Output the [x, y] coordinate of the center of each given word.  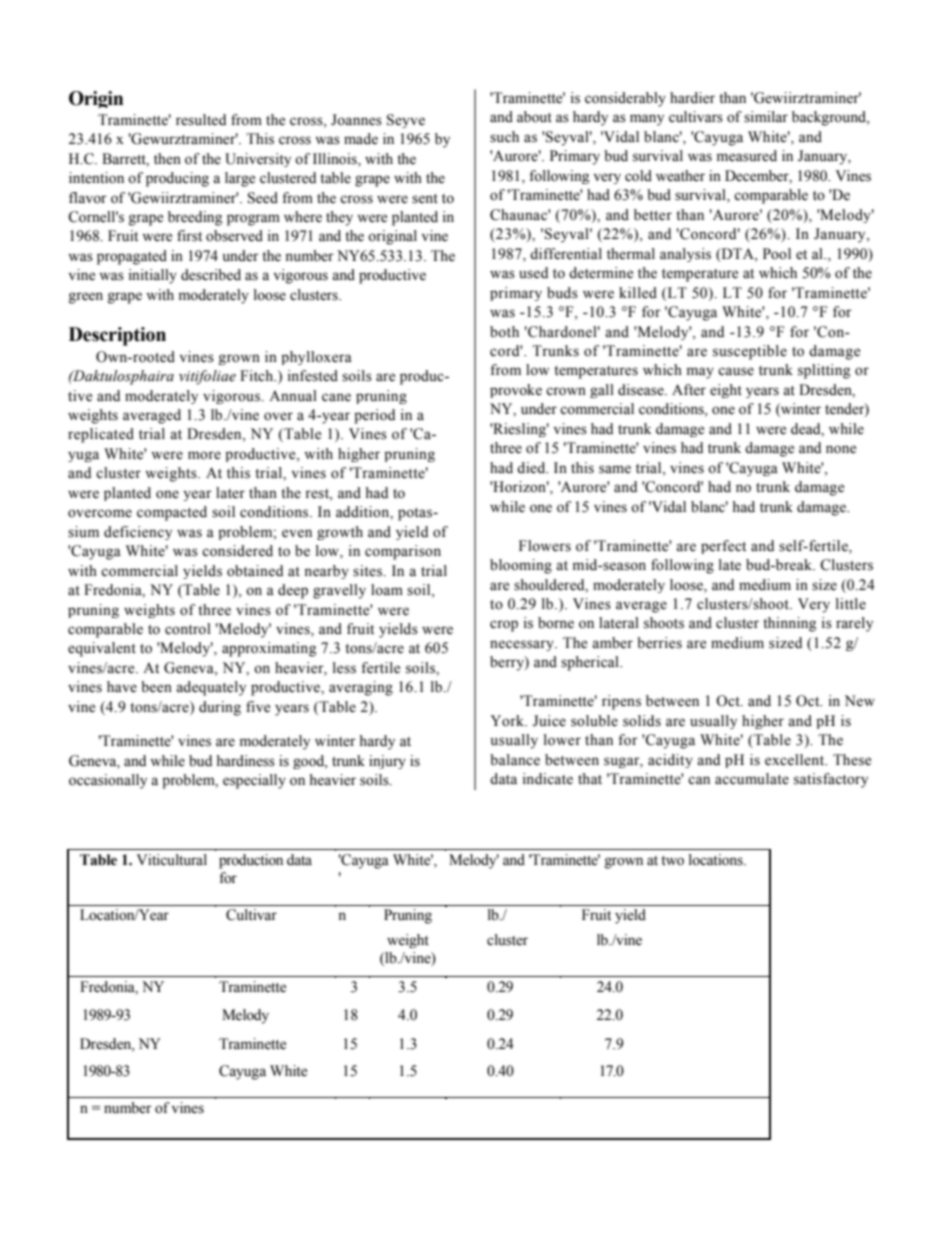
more [204, 455]
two [672, 861]
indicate [548, 779]
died [532, 468]
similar [766, 117]
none [841, 449]
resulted [201, 120]
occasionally [108, 781]
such [504, 137]
